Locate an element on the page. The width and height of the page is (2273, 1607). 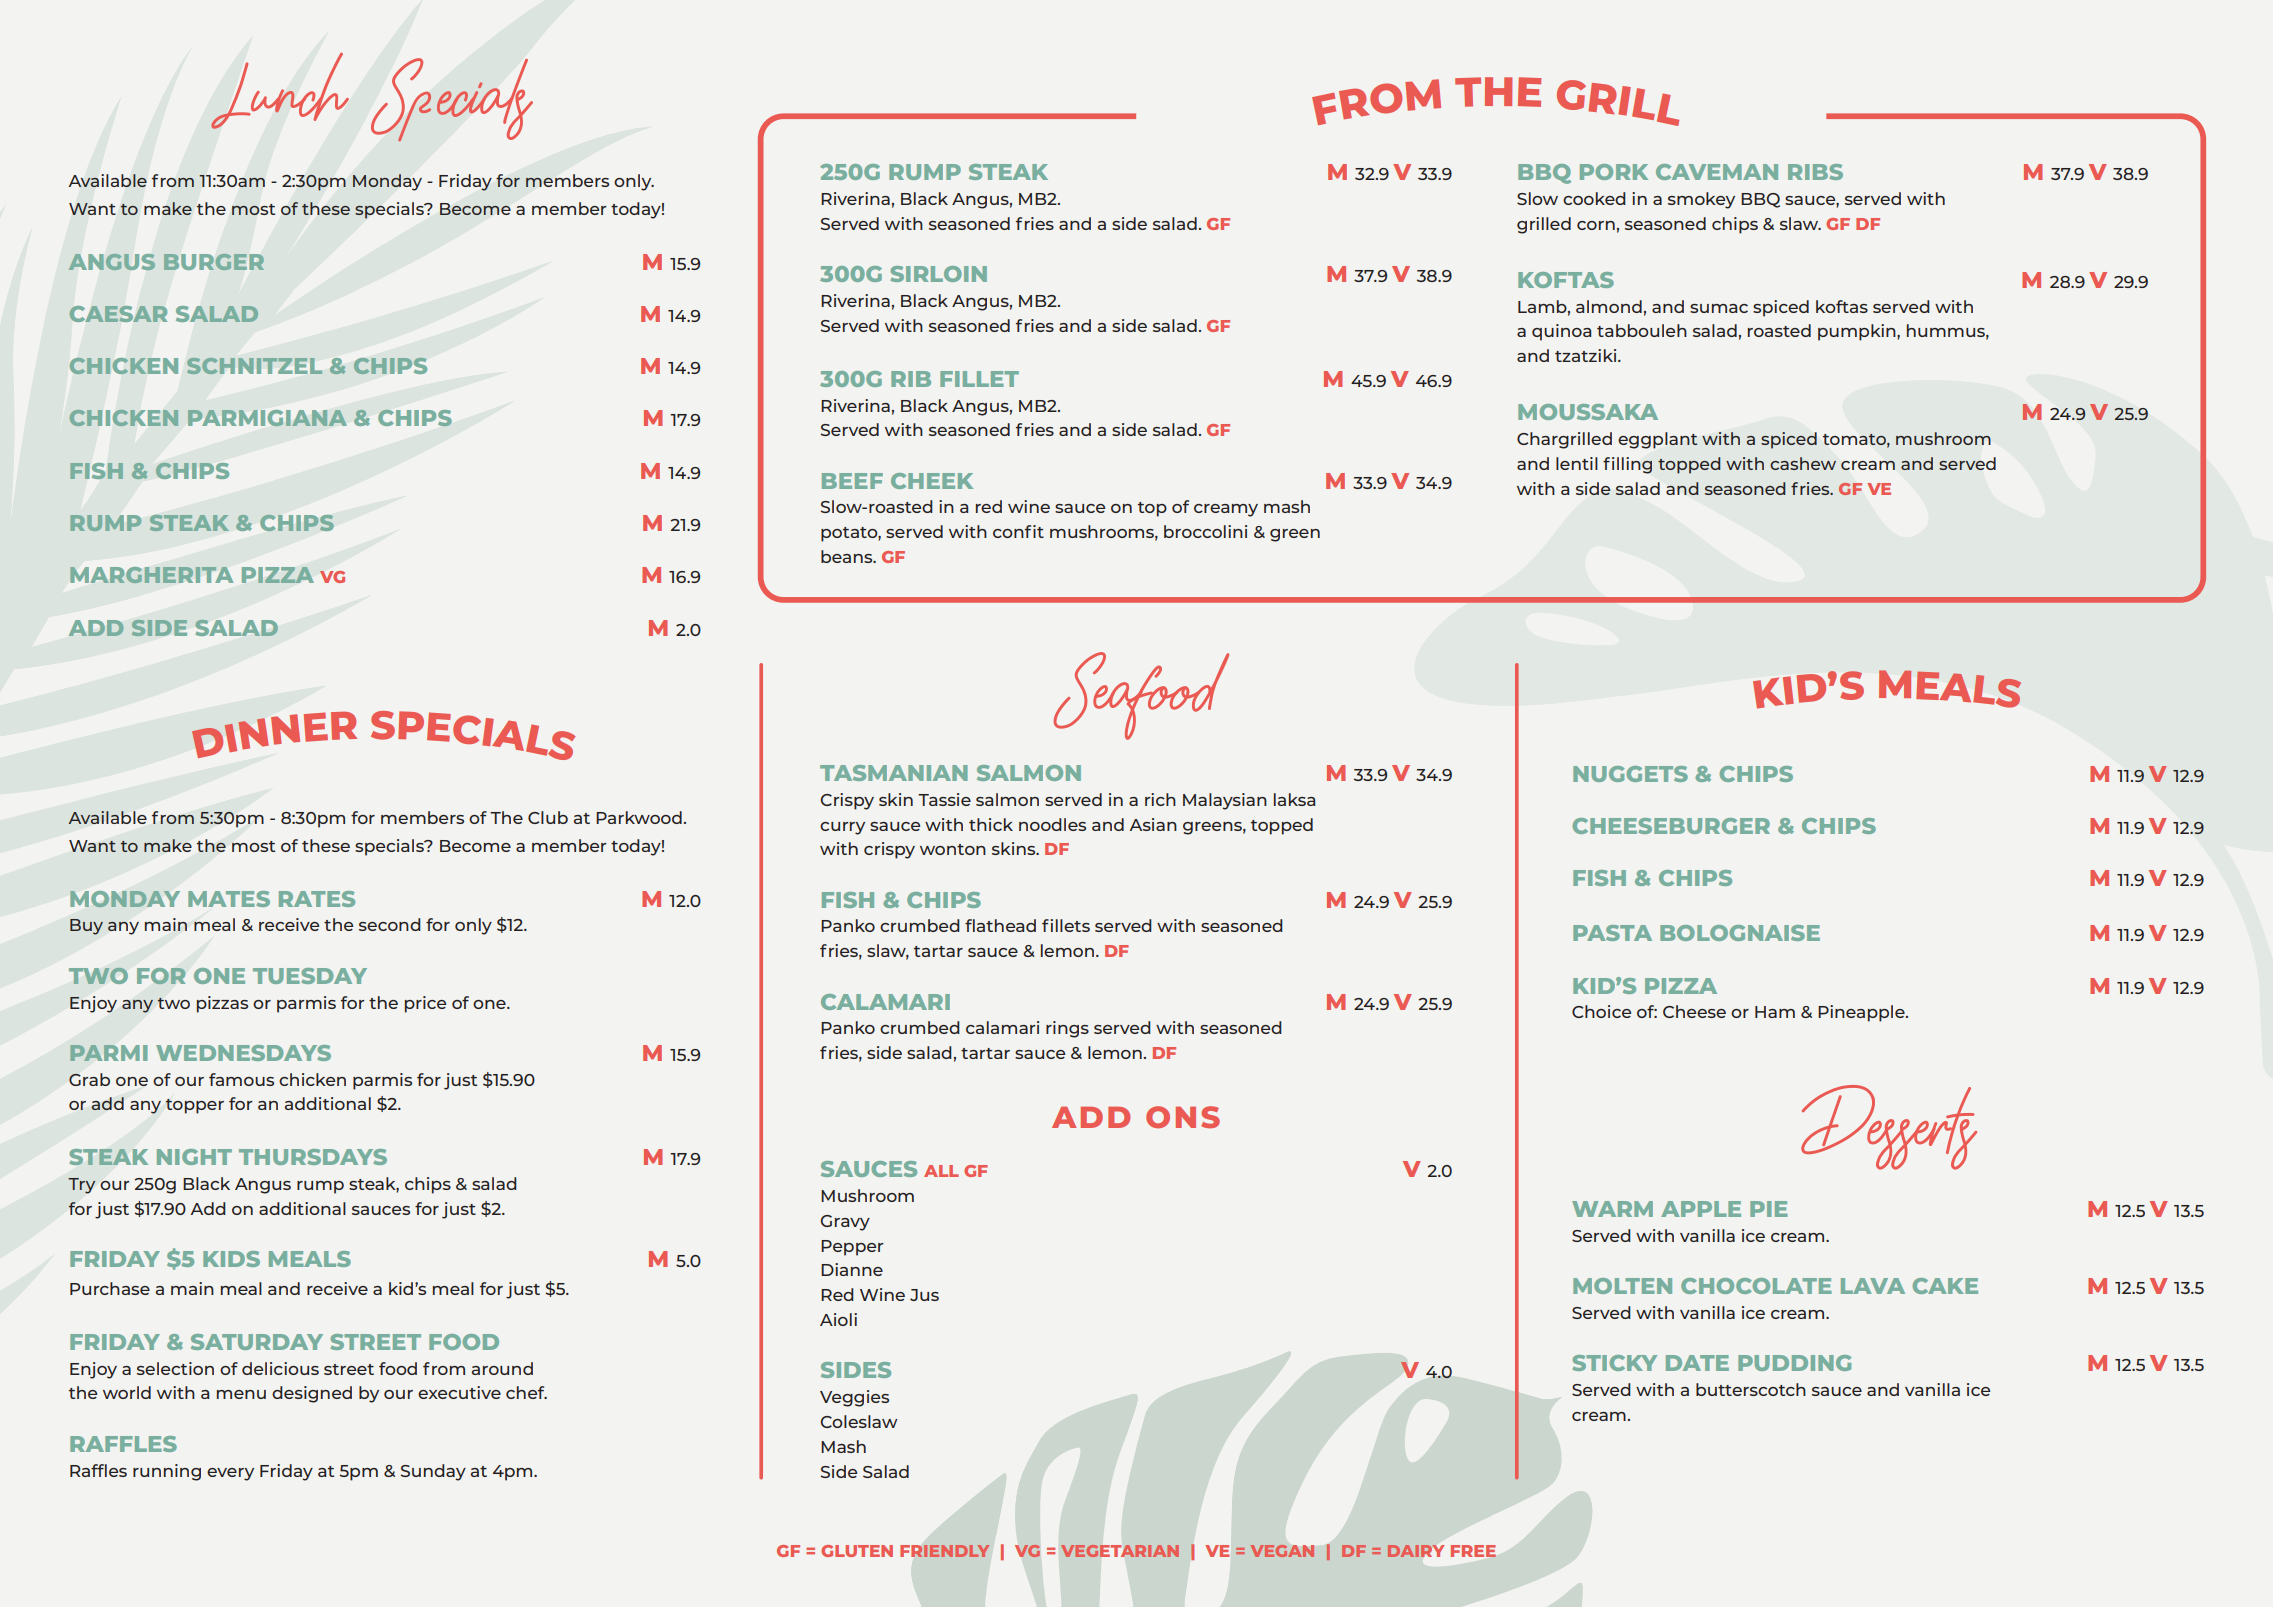
famous is located at coordinates (241, 1079).
